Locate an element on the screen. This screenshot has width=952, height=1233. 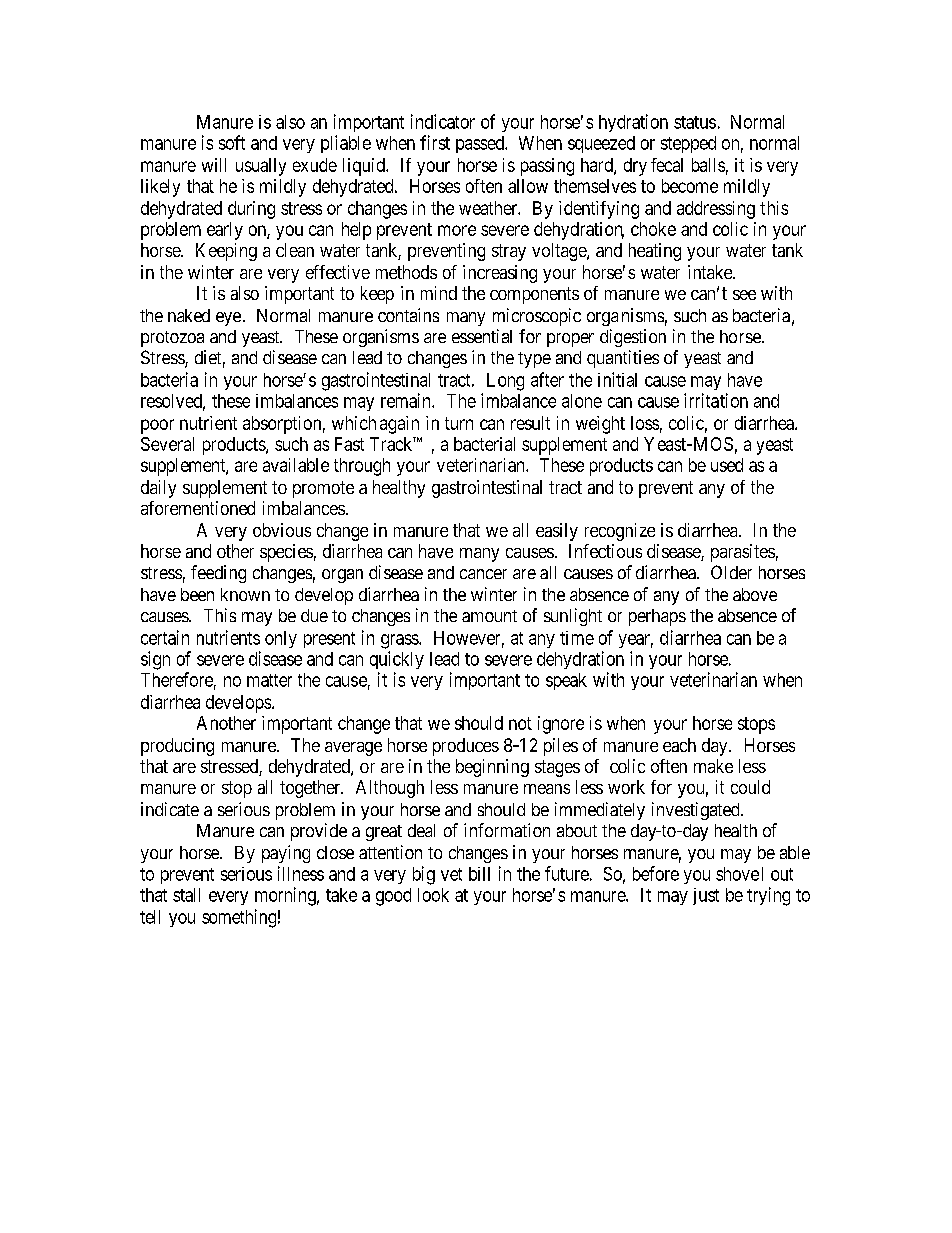
passed is located at coordinates (481, 144).
